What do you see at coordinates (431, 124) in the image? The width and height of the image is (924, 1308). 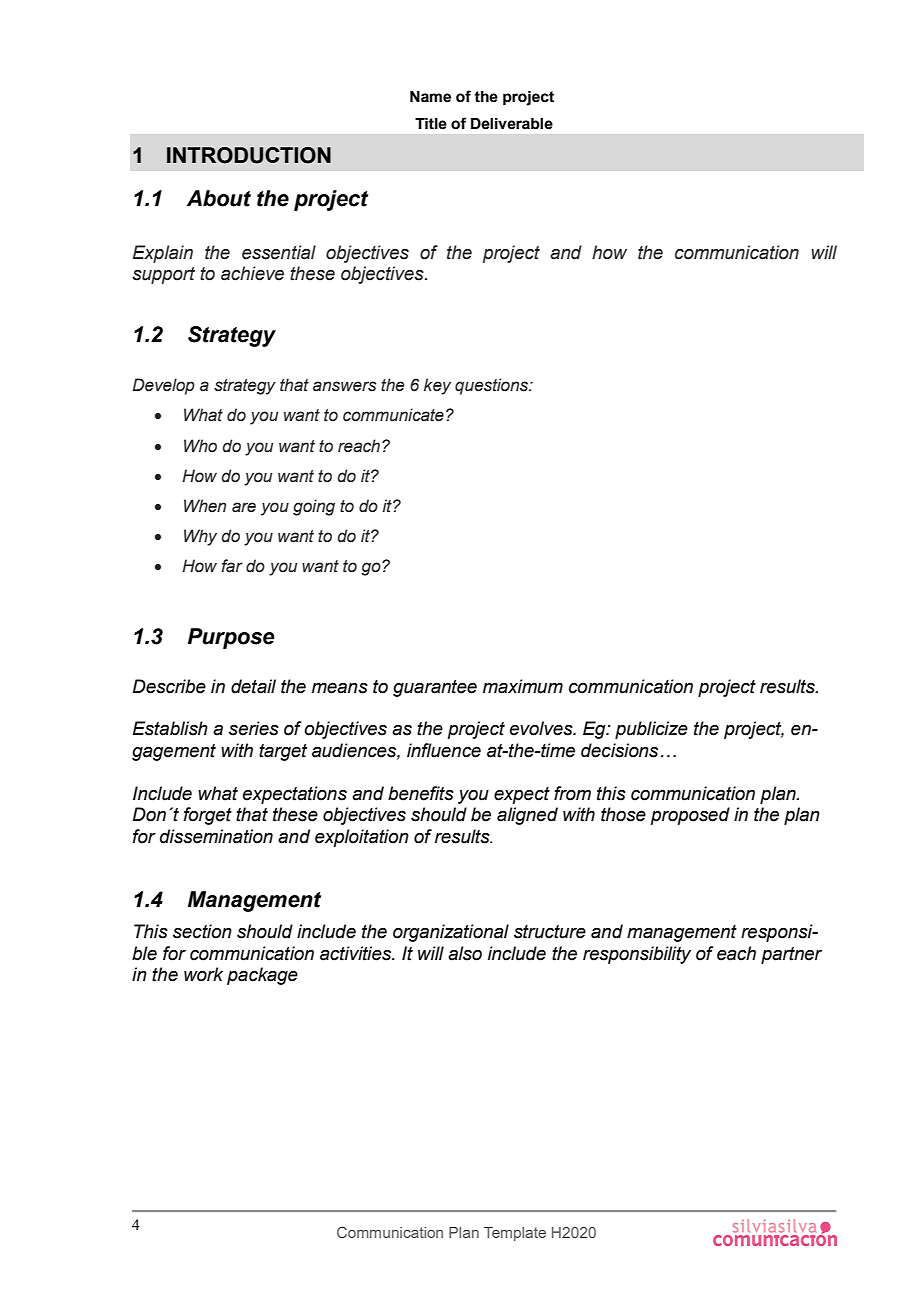 I see `Title` at bounding box center [431, 124].
